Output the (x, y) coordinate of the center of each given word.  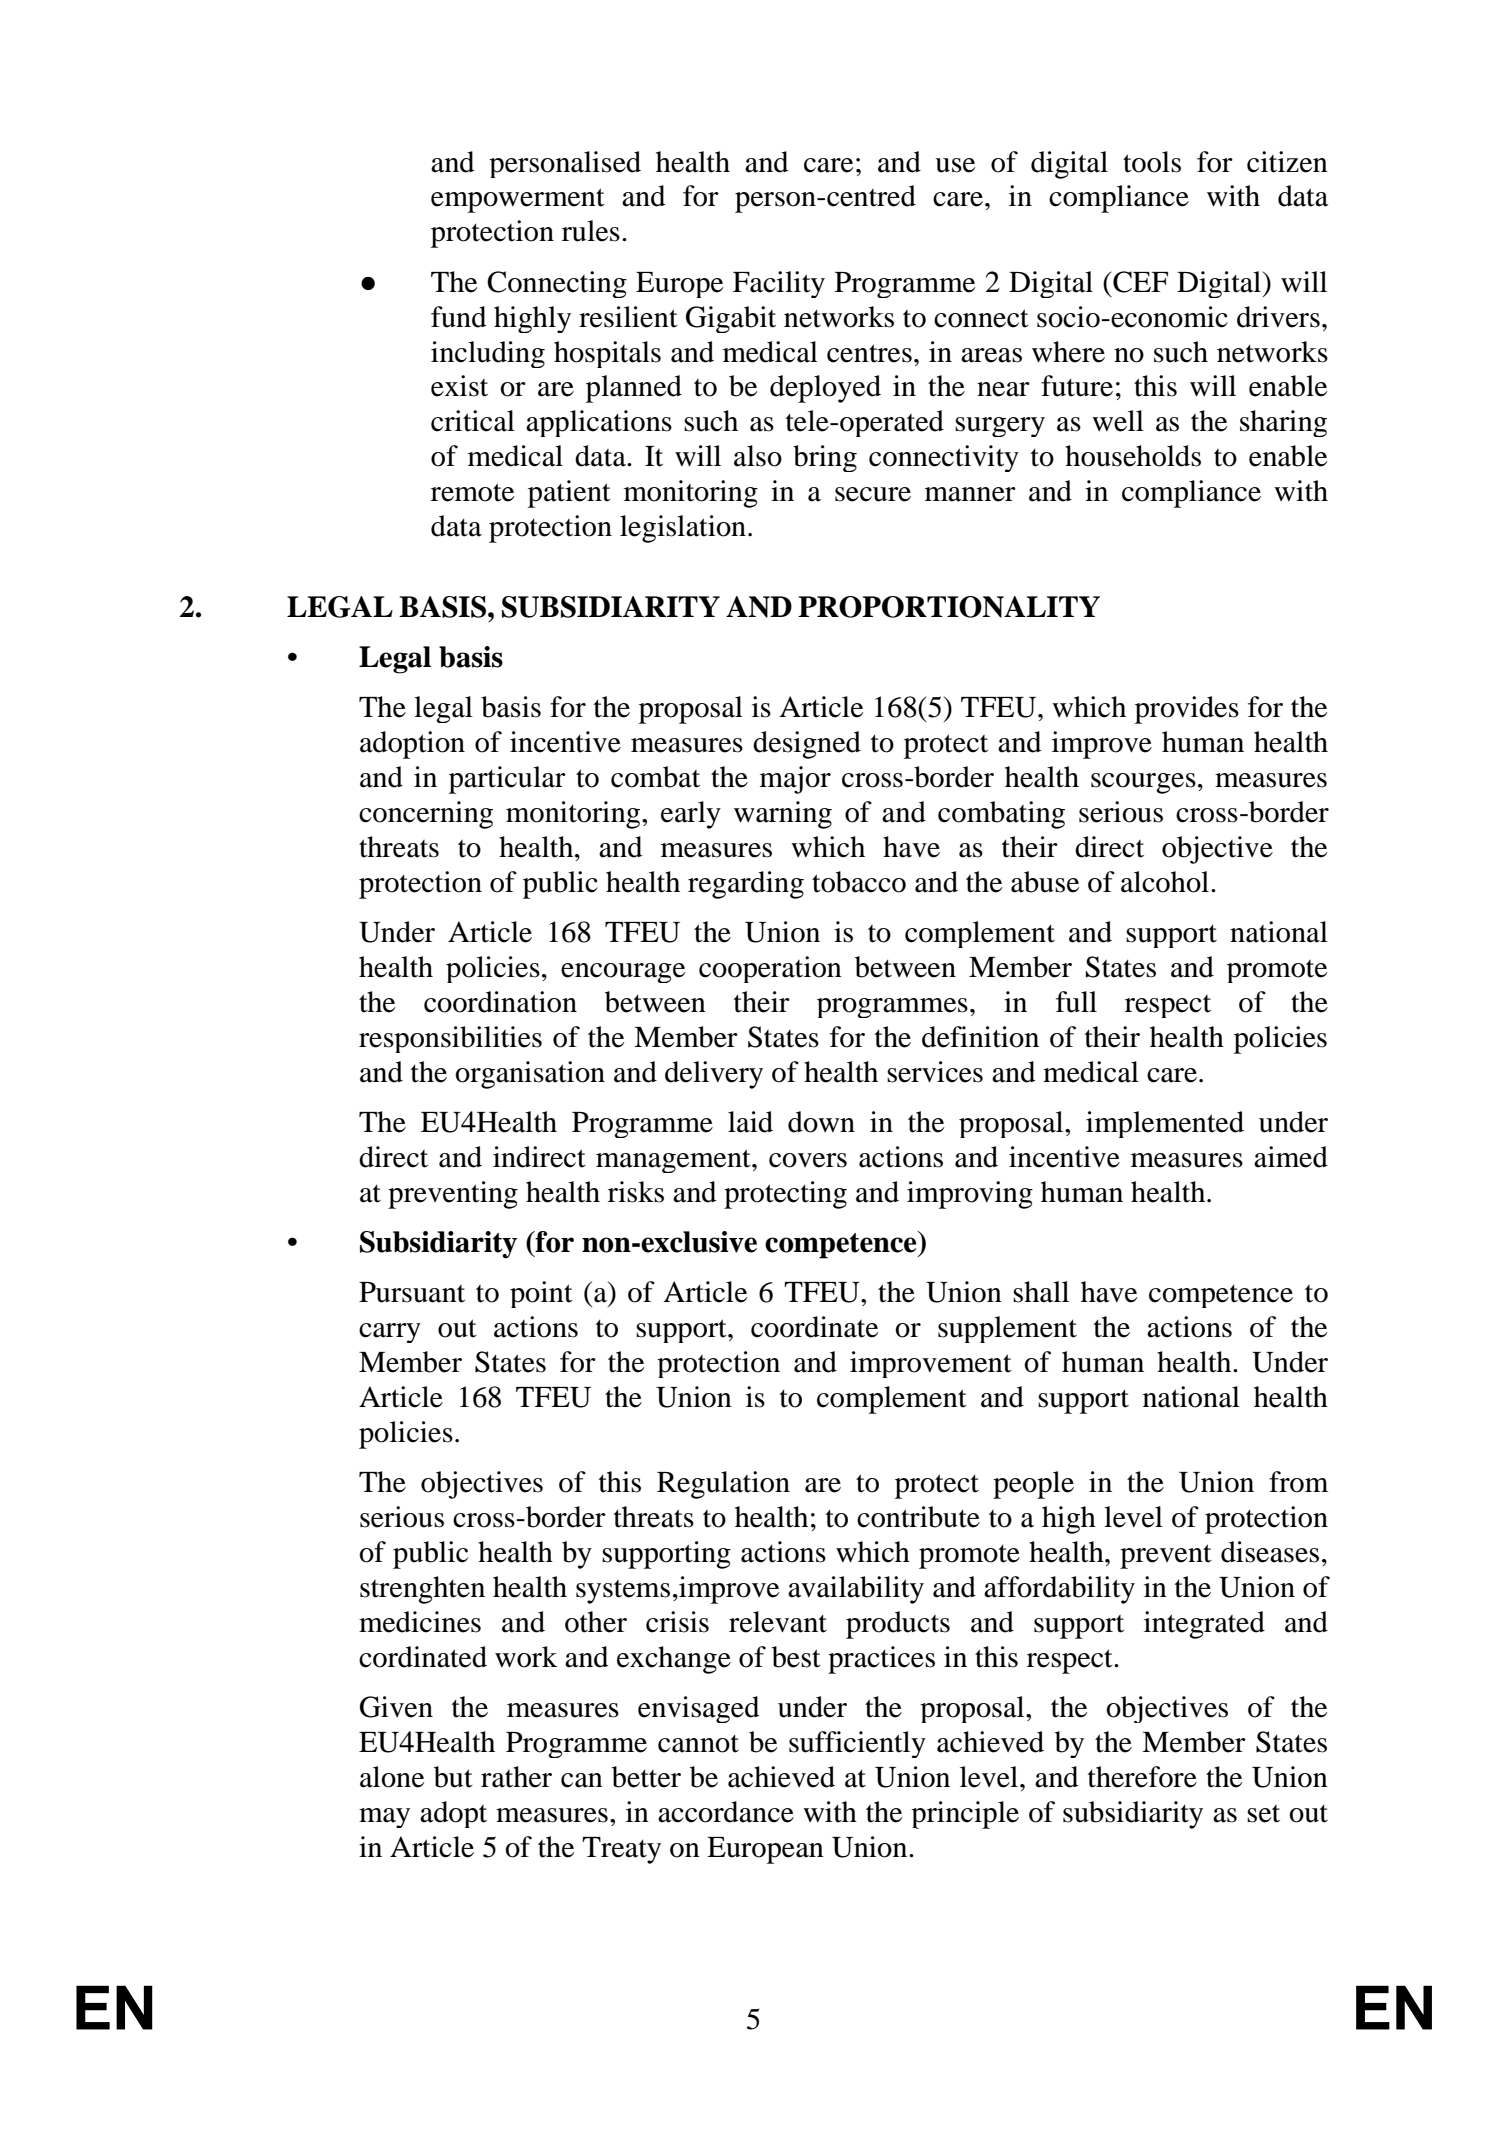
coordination (500, 1002)
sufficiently (857, 1744)
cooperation (770, 969)
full (1076, 1002)
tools (1152, 162)
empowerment (518, 200)
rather (516, 1777)
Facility (779, 284)
